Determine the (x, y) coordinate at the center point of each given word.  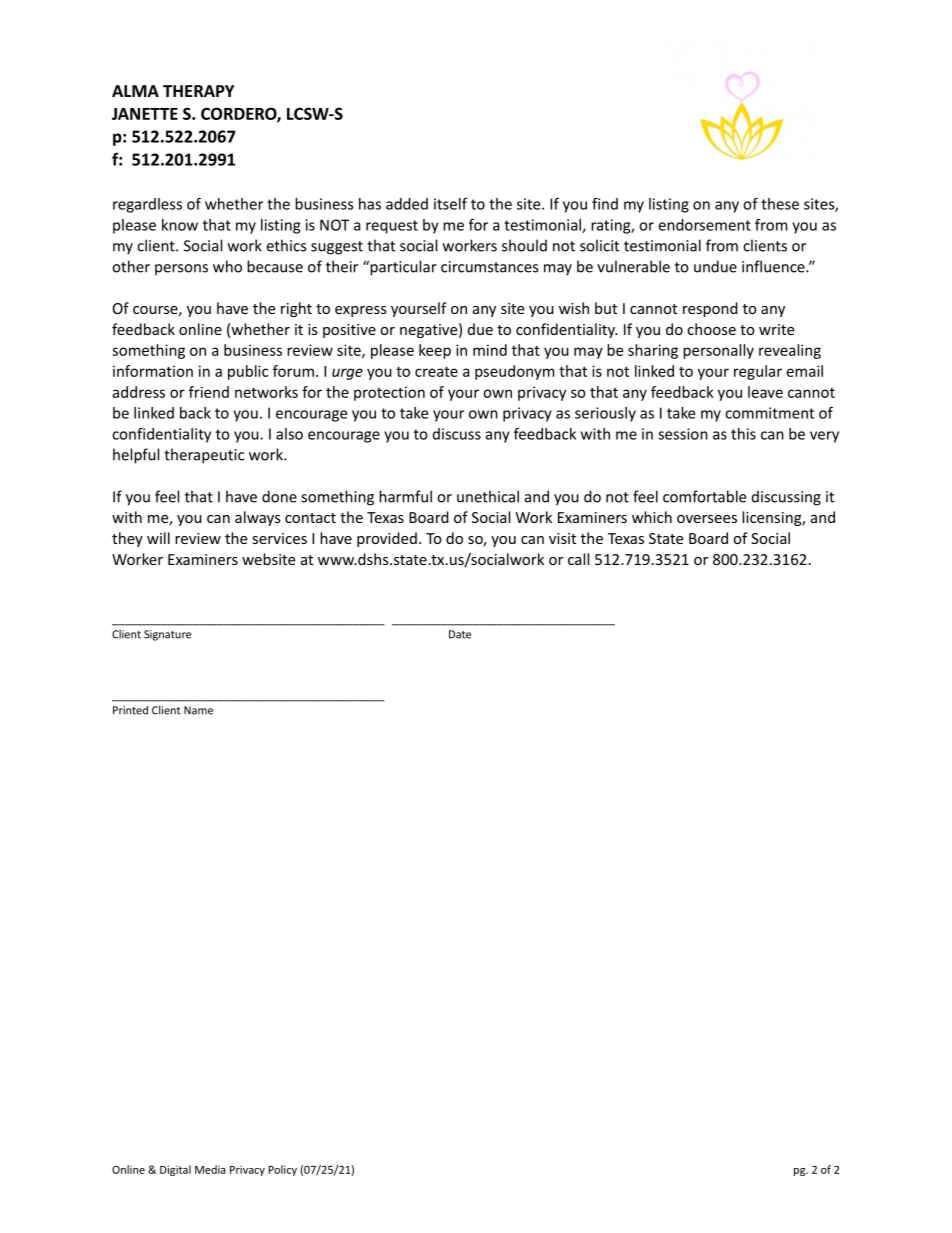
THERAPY (198, 91)
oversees (707, 519)
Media (210, 1169)
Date (460, 634)
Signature (167, 635)
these (780, 204)
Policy (282, 1170)
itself (450, 204)
